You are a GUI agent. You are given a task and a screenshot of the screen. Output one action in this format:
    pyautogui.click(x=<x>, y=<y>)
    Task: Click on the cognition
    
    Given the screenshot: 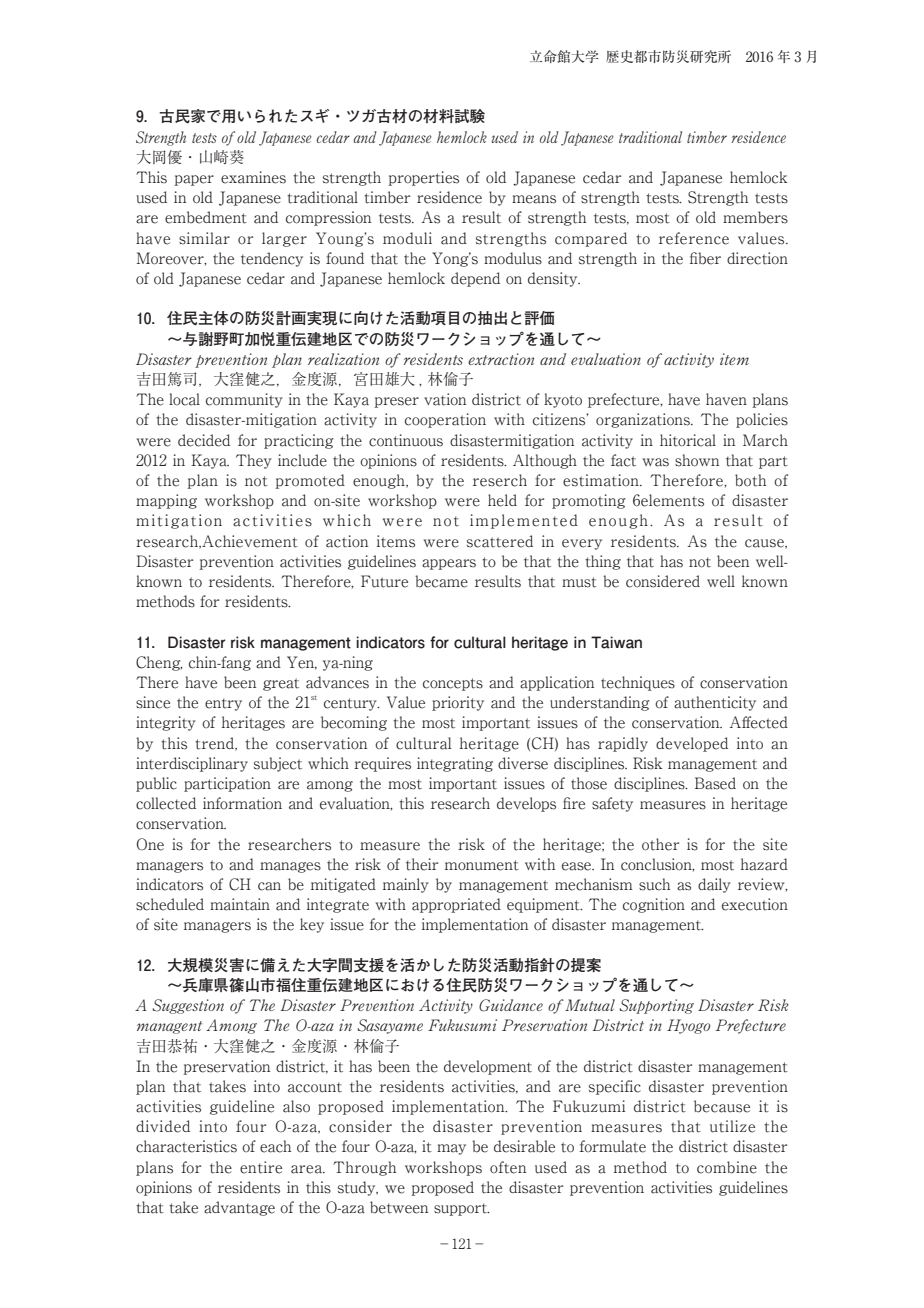 What is the action you would take?
    pyautogui.click(x=654, y=905)
